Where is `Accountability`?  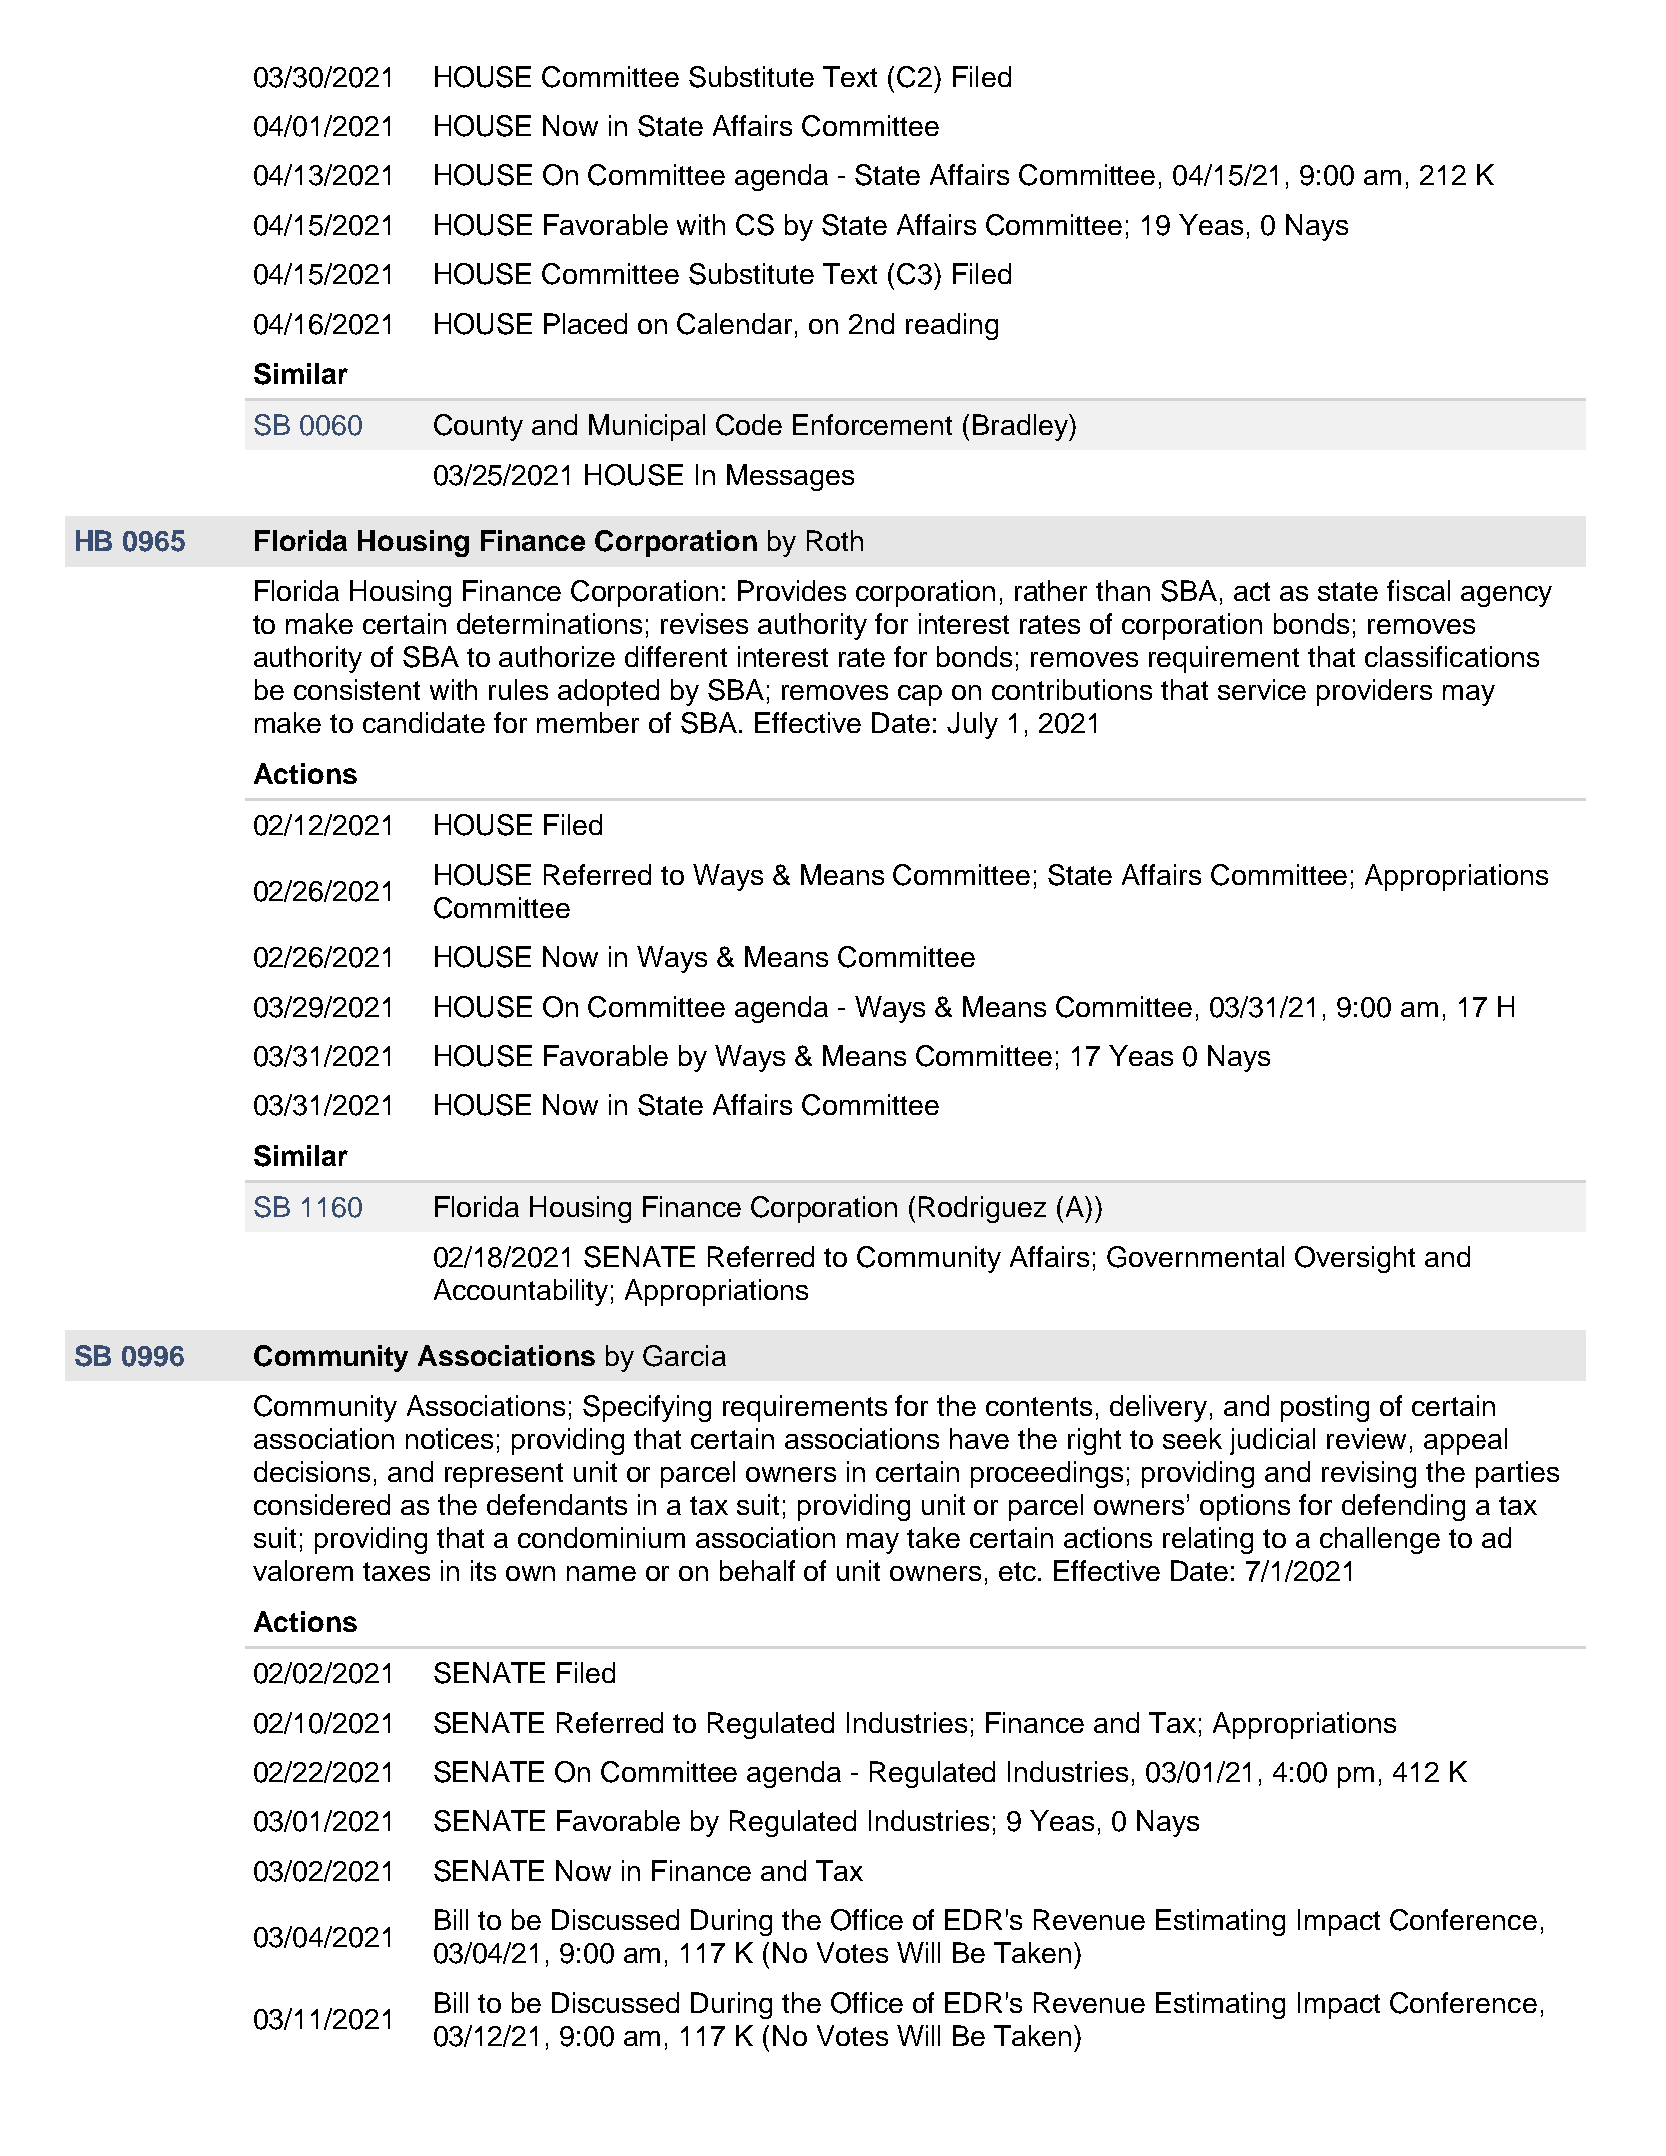
Accountability is located at coordinates (521, 1292).
